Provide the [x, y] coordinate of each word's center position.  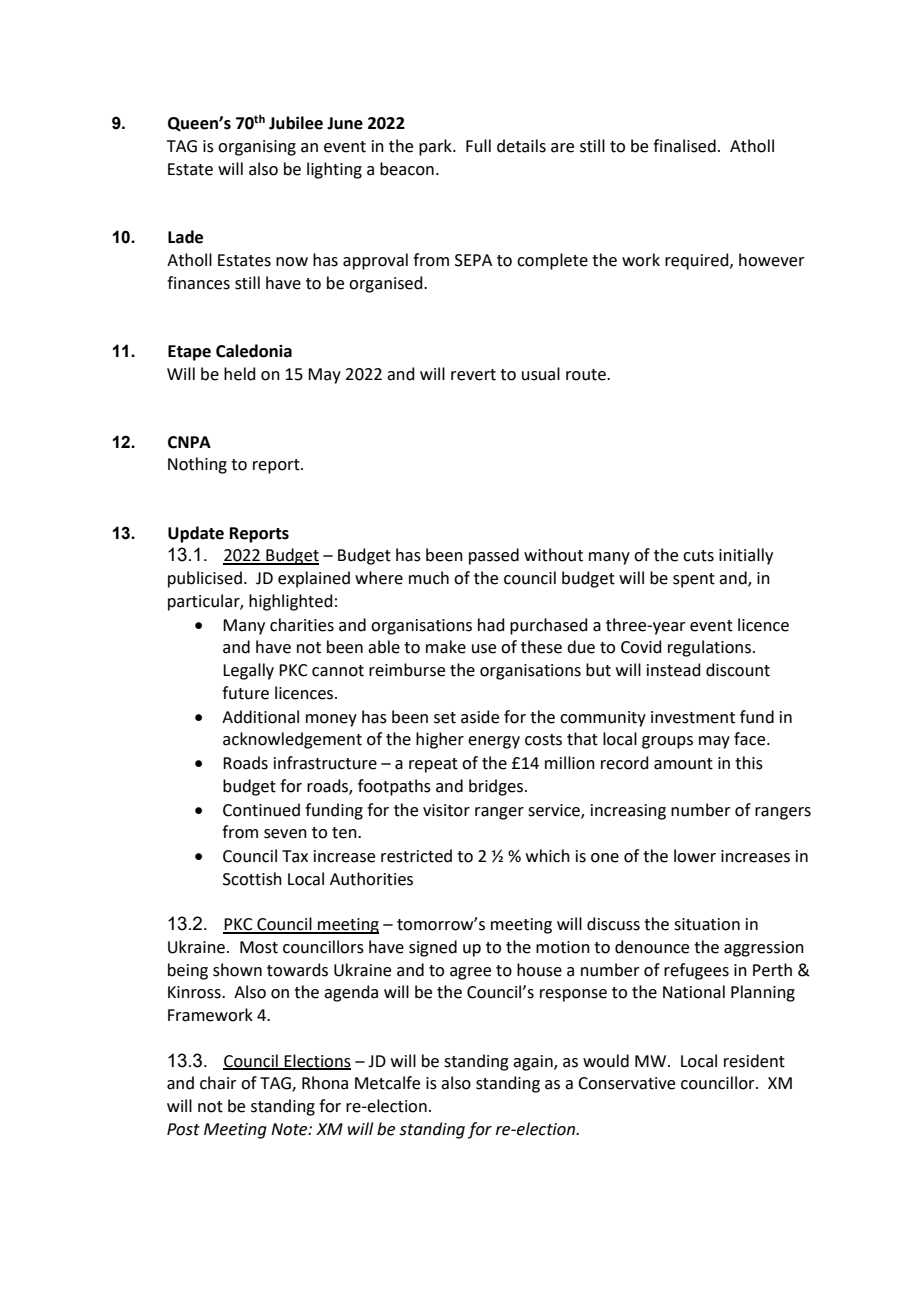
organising [257, 148]
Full [478, 146]
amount [683, 764]
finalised [684, 146]
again [534, 1063]
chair [218, 1083]
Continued [261, 810]
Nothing [197, 465]
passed [494, 556]
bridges [496, 787]
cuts [698, 556]
